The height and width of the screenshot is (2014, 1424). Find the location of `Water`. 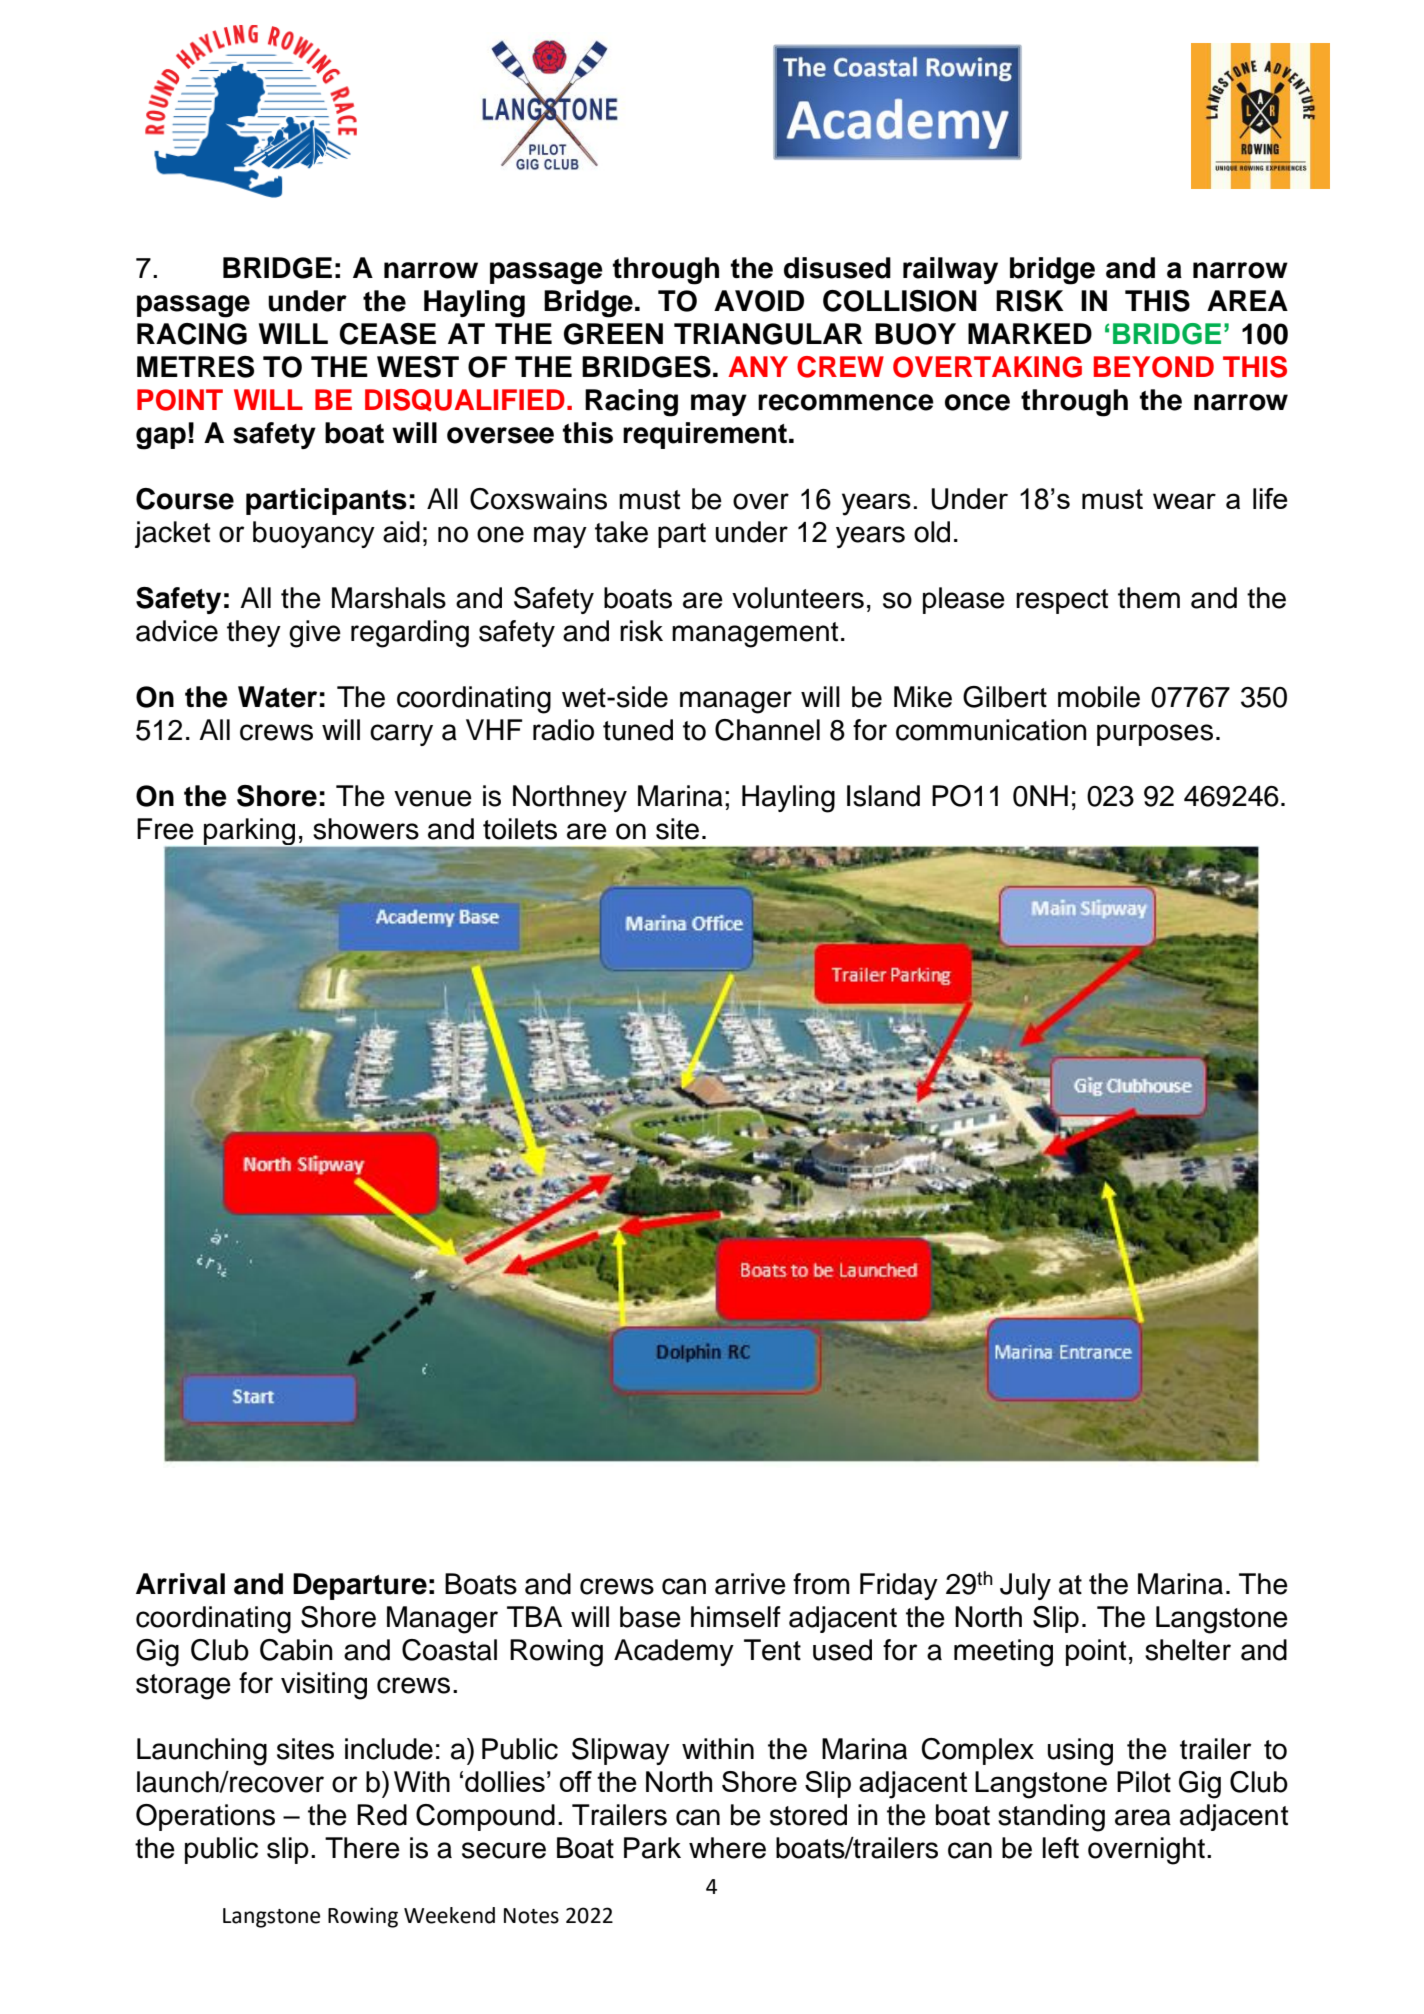

Water is located at coordinates (277, 697).
